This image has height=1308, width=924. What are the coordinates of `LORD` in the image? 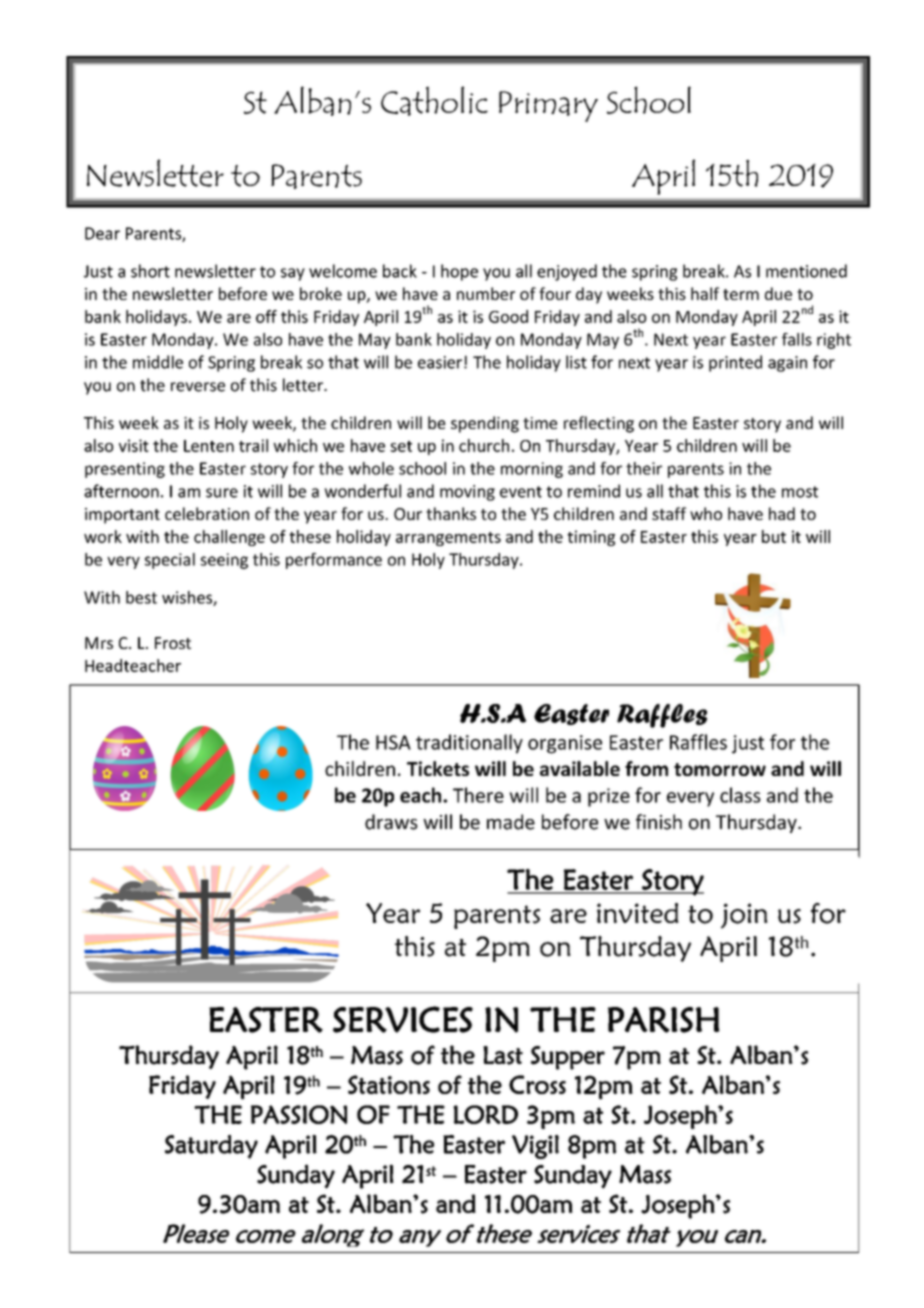 It's located at (485, 1114).
